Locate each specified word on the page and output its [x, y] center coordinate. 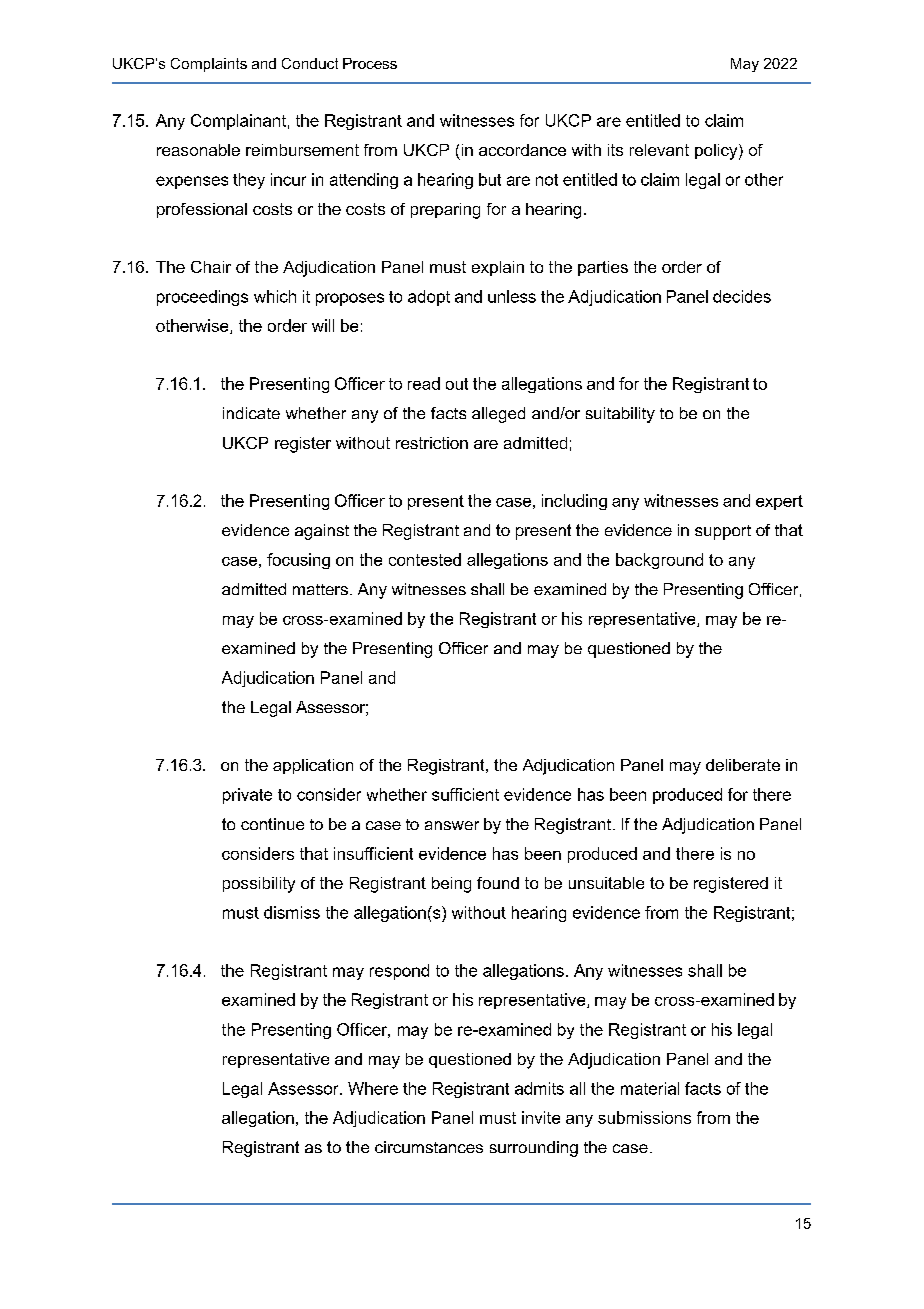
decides [742, 296]
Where [373, 1088]
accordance [522, 150]
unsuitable [606, 883]
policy [717, 152]
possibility [259, 885]
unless [512, 296]
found [498, 883]
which [275, 296]
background [659, 561]
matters [320, 589]
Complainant [238, 122]
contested [425, 559]
